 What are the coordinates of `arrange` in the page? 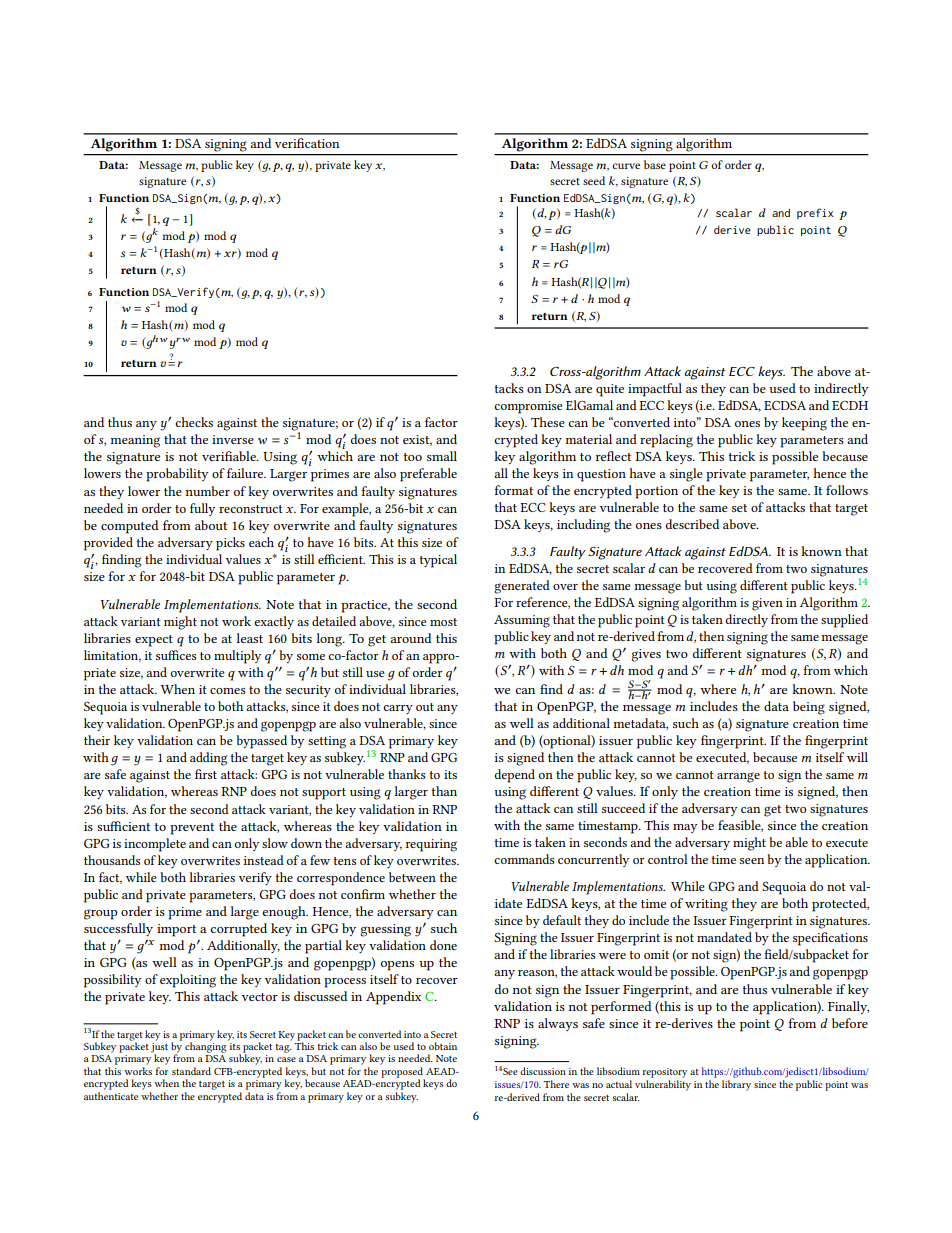 It's located at (738, 777).
